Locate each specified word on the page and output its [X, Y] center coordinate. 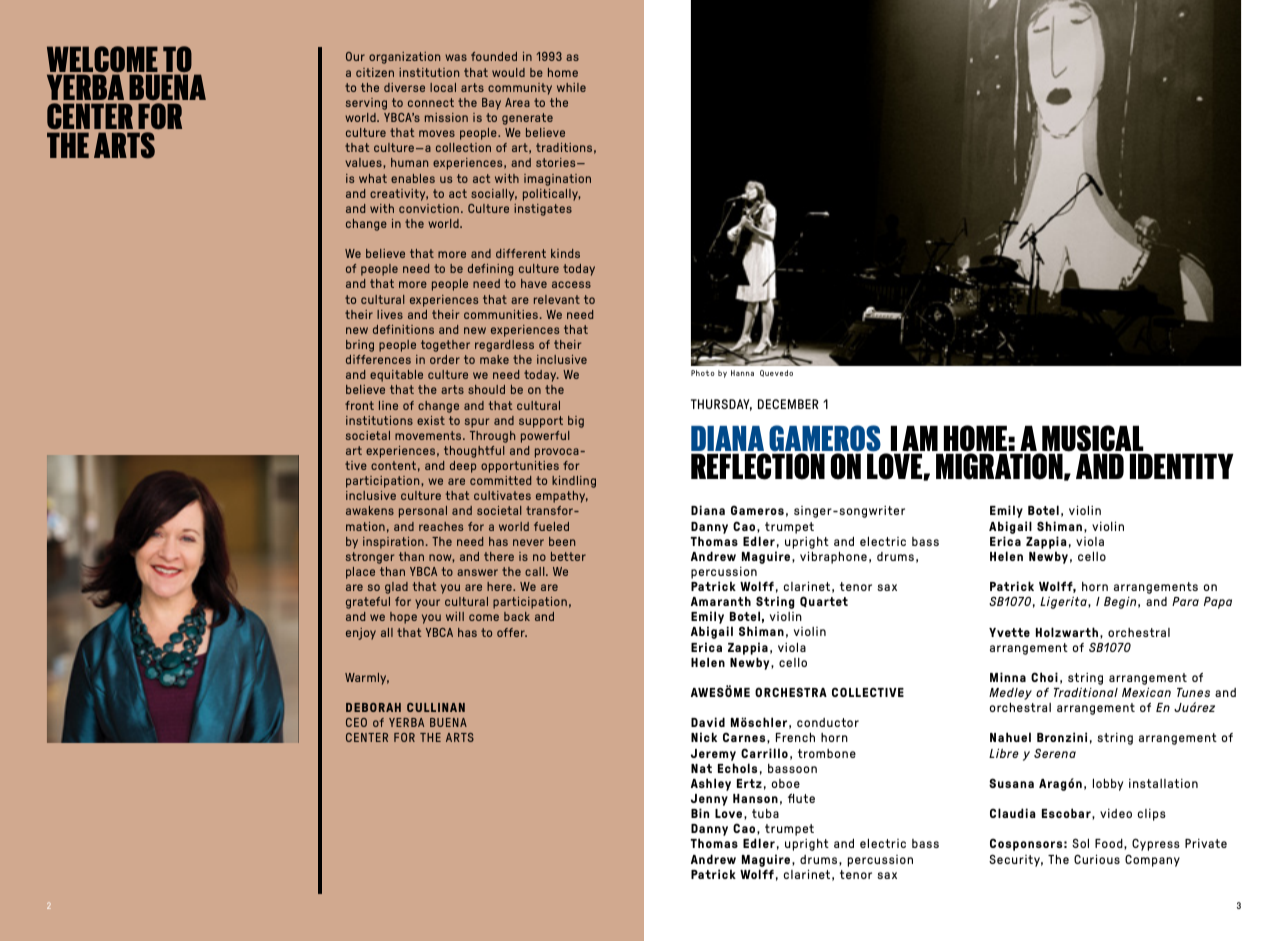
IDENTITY [1182, 466]
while [571, 87]
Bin [700, 813]
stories [557, 162]
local [443, 87]
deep [463, 467]
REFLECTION [758, 466]
